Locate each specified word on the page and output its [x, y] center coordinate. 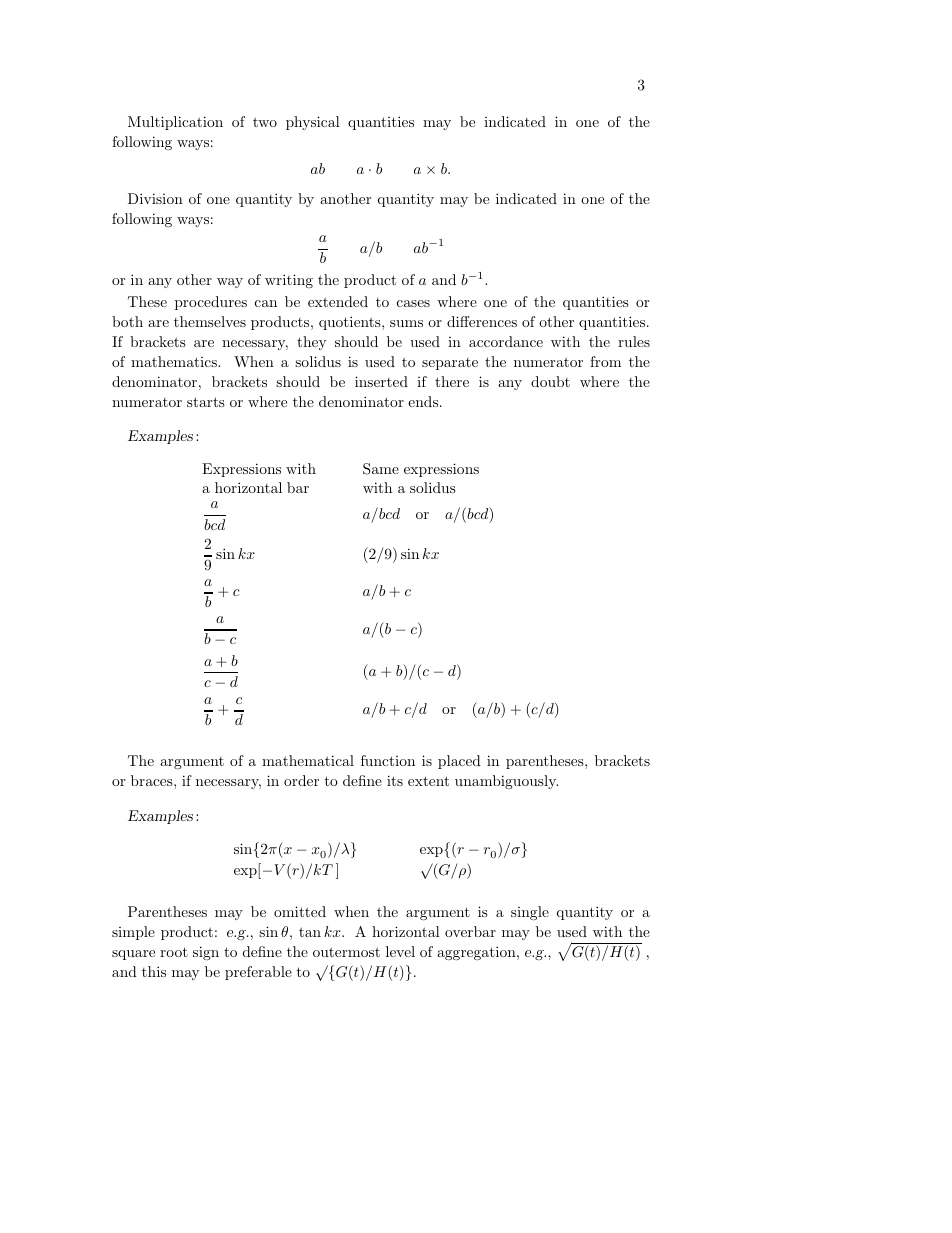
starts [206, 402]
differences [482, 321]
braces [153, 780]
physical [313, 123]
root [174, 952]
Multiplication [175, 123]
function [388, 760]
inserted [381, 381]
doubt [550, 381]
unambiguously [506, 782]
